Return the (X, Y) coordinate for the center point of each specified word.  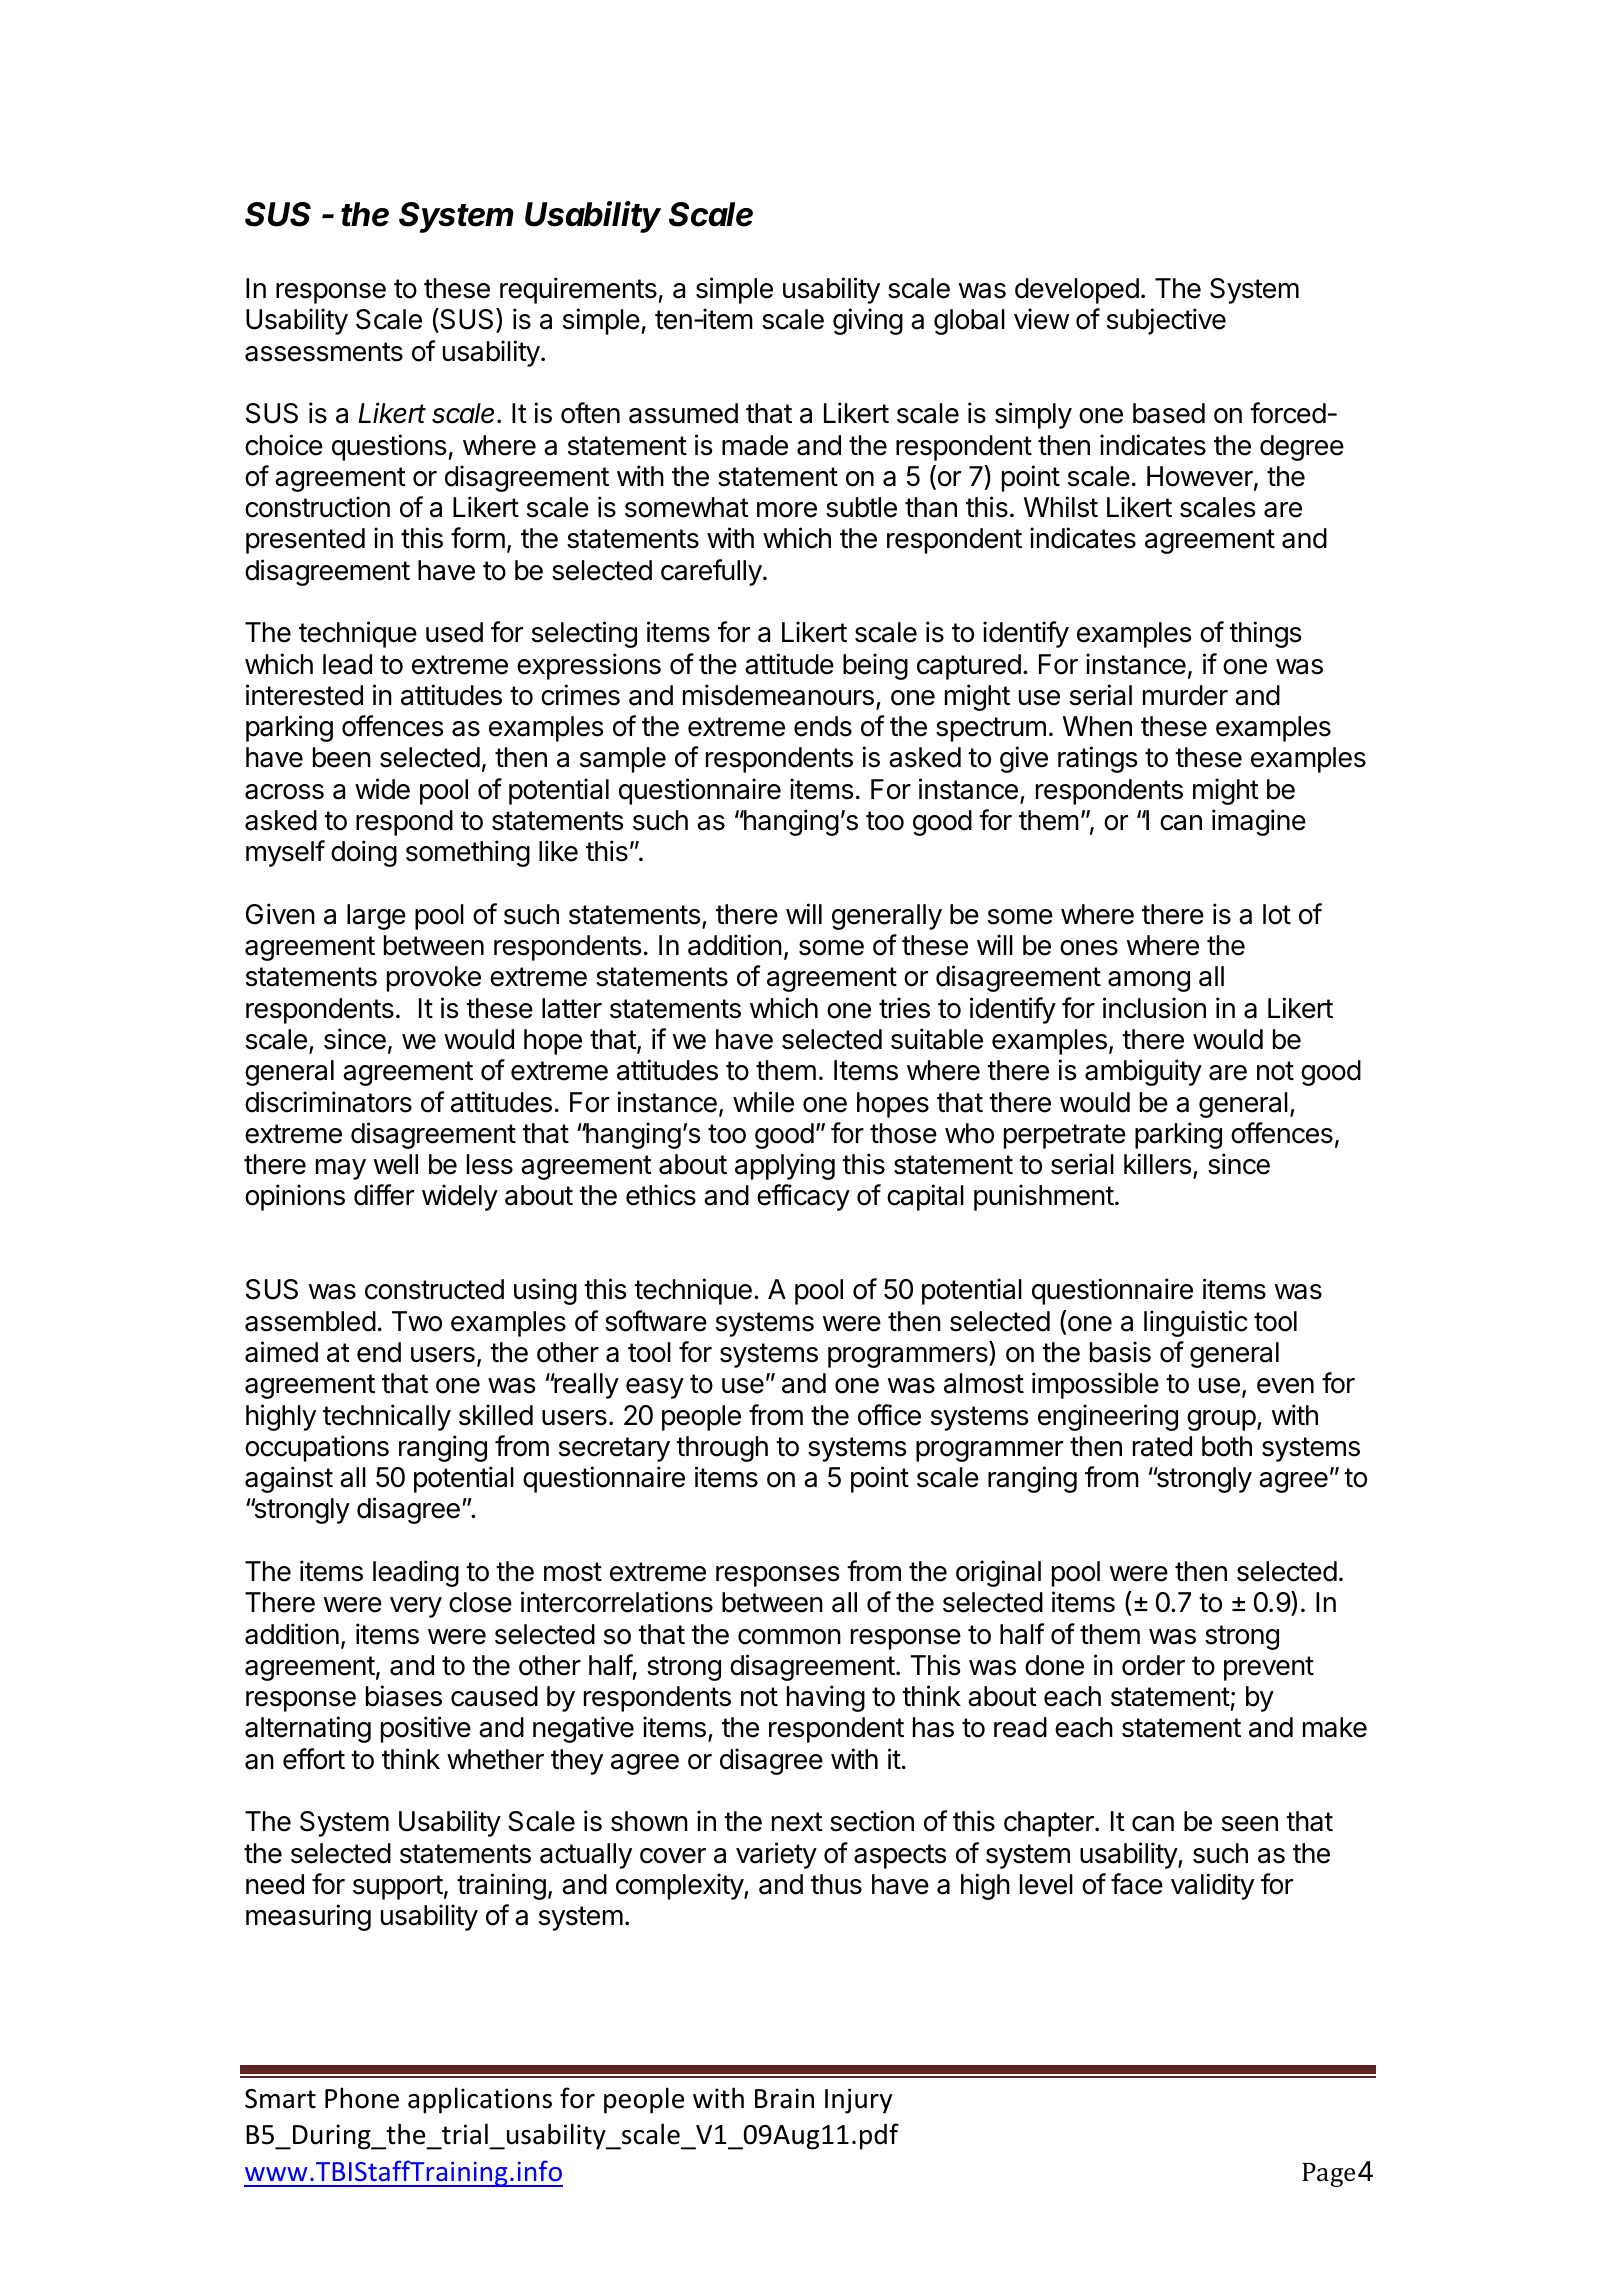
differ (384, 1195)
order (1153, 1665)
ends (823, 726)
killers (1157, 1164)
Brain (784, 2098)
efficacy (803, 1197)
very (416, 1607)
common (789, 1637)
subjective (1166, 321)
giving (868, 321)
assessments (324, 352)
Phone (362, 2098)
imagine (1259, 822)
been (342, 757)
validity (1212, 1886)
